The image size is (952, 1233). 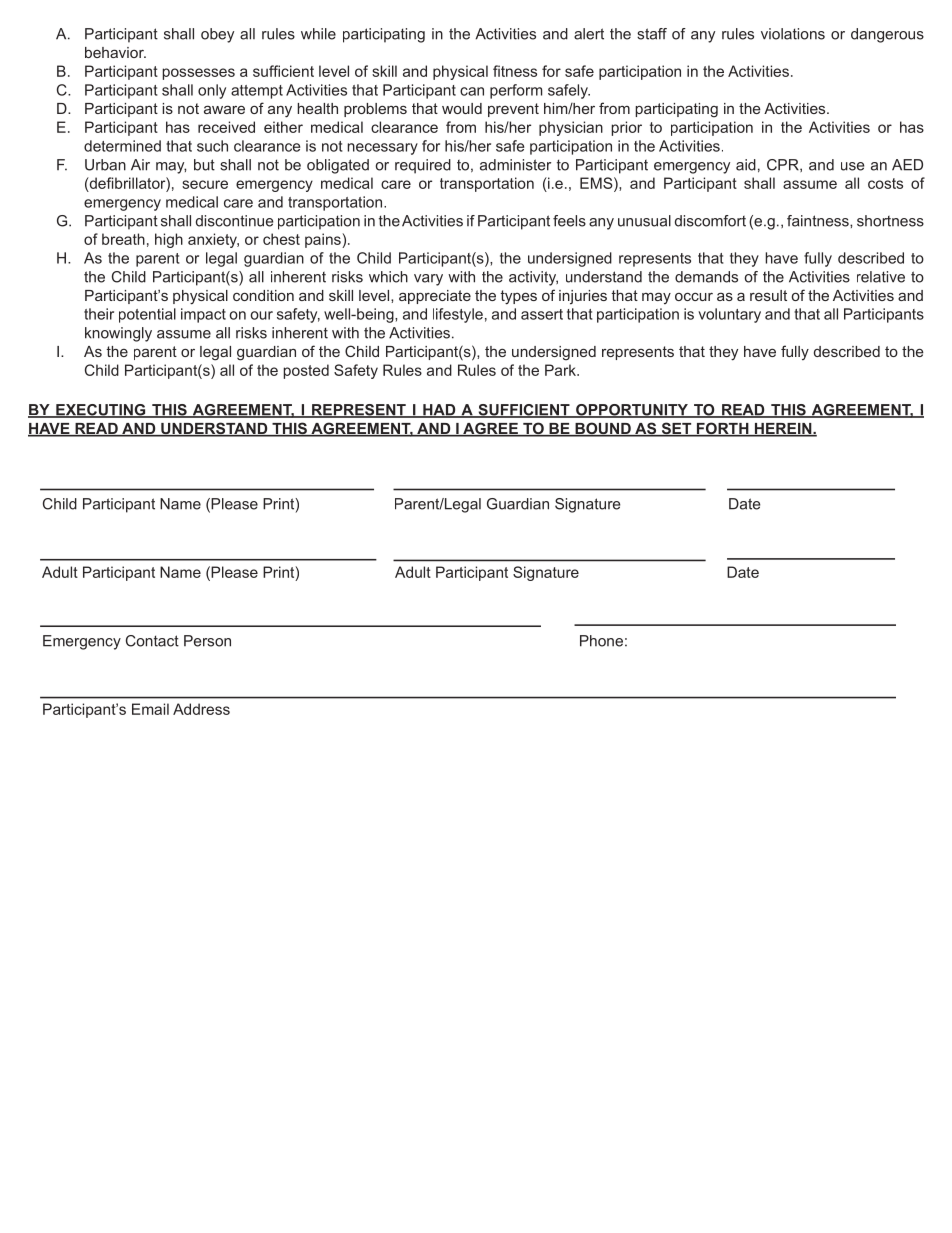 What do you see at coordinates (207, 641) in the page?
I see `Person` at bounding box center [207, 641].
